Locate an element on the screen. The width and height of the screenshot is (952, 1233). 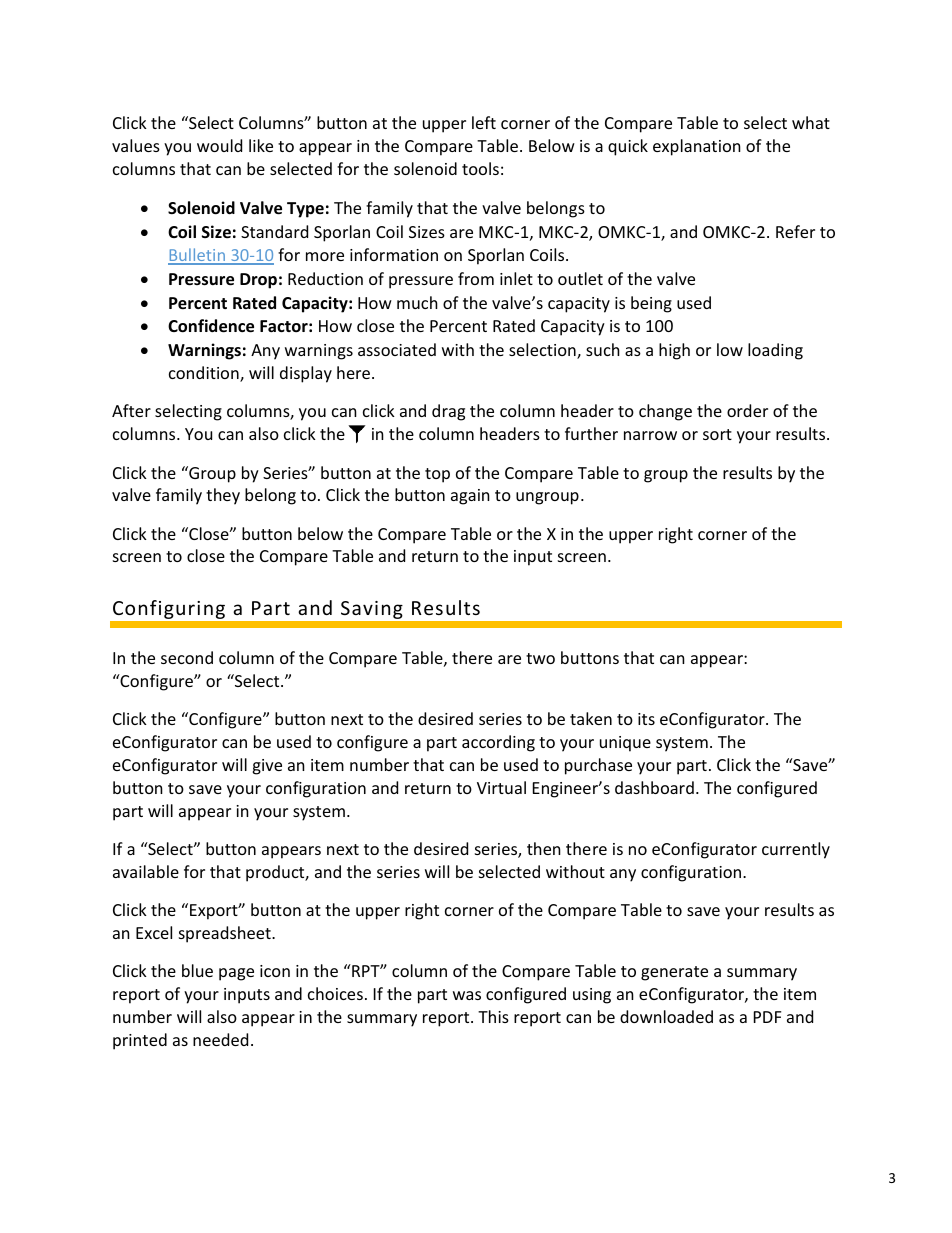
again is located at coordinates (470, 497).
